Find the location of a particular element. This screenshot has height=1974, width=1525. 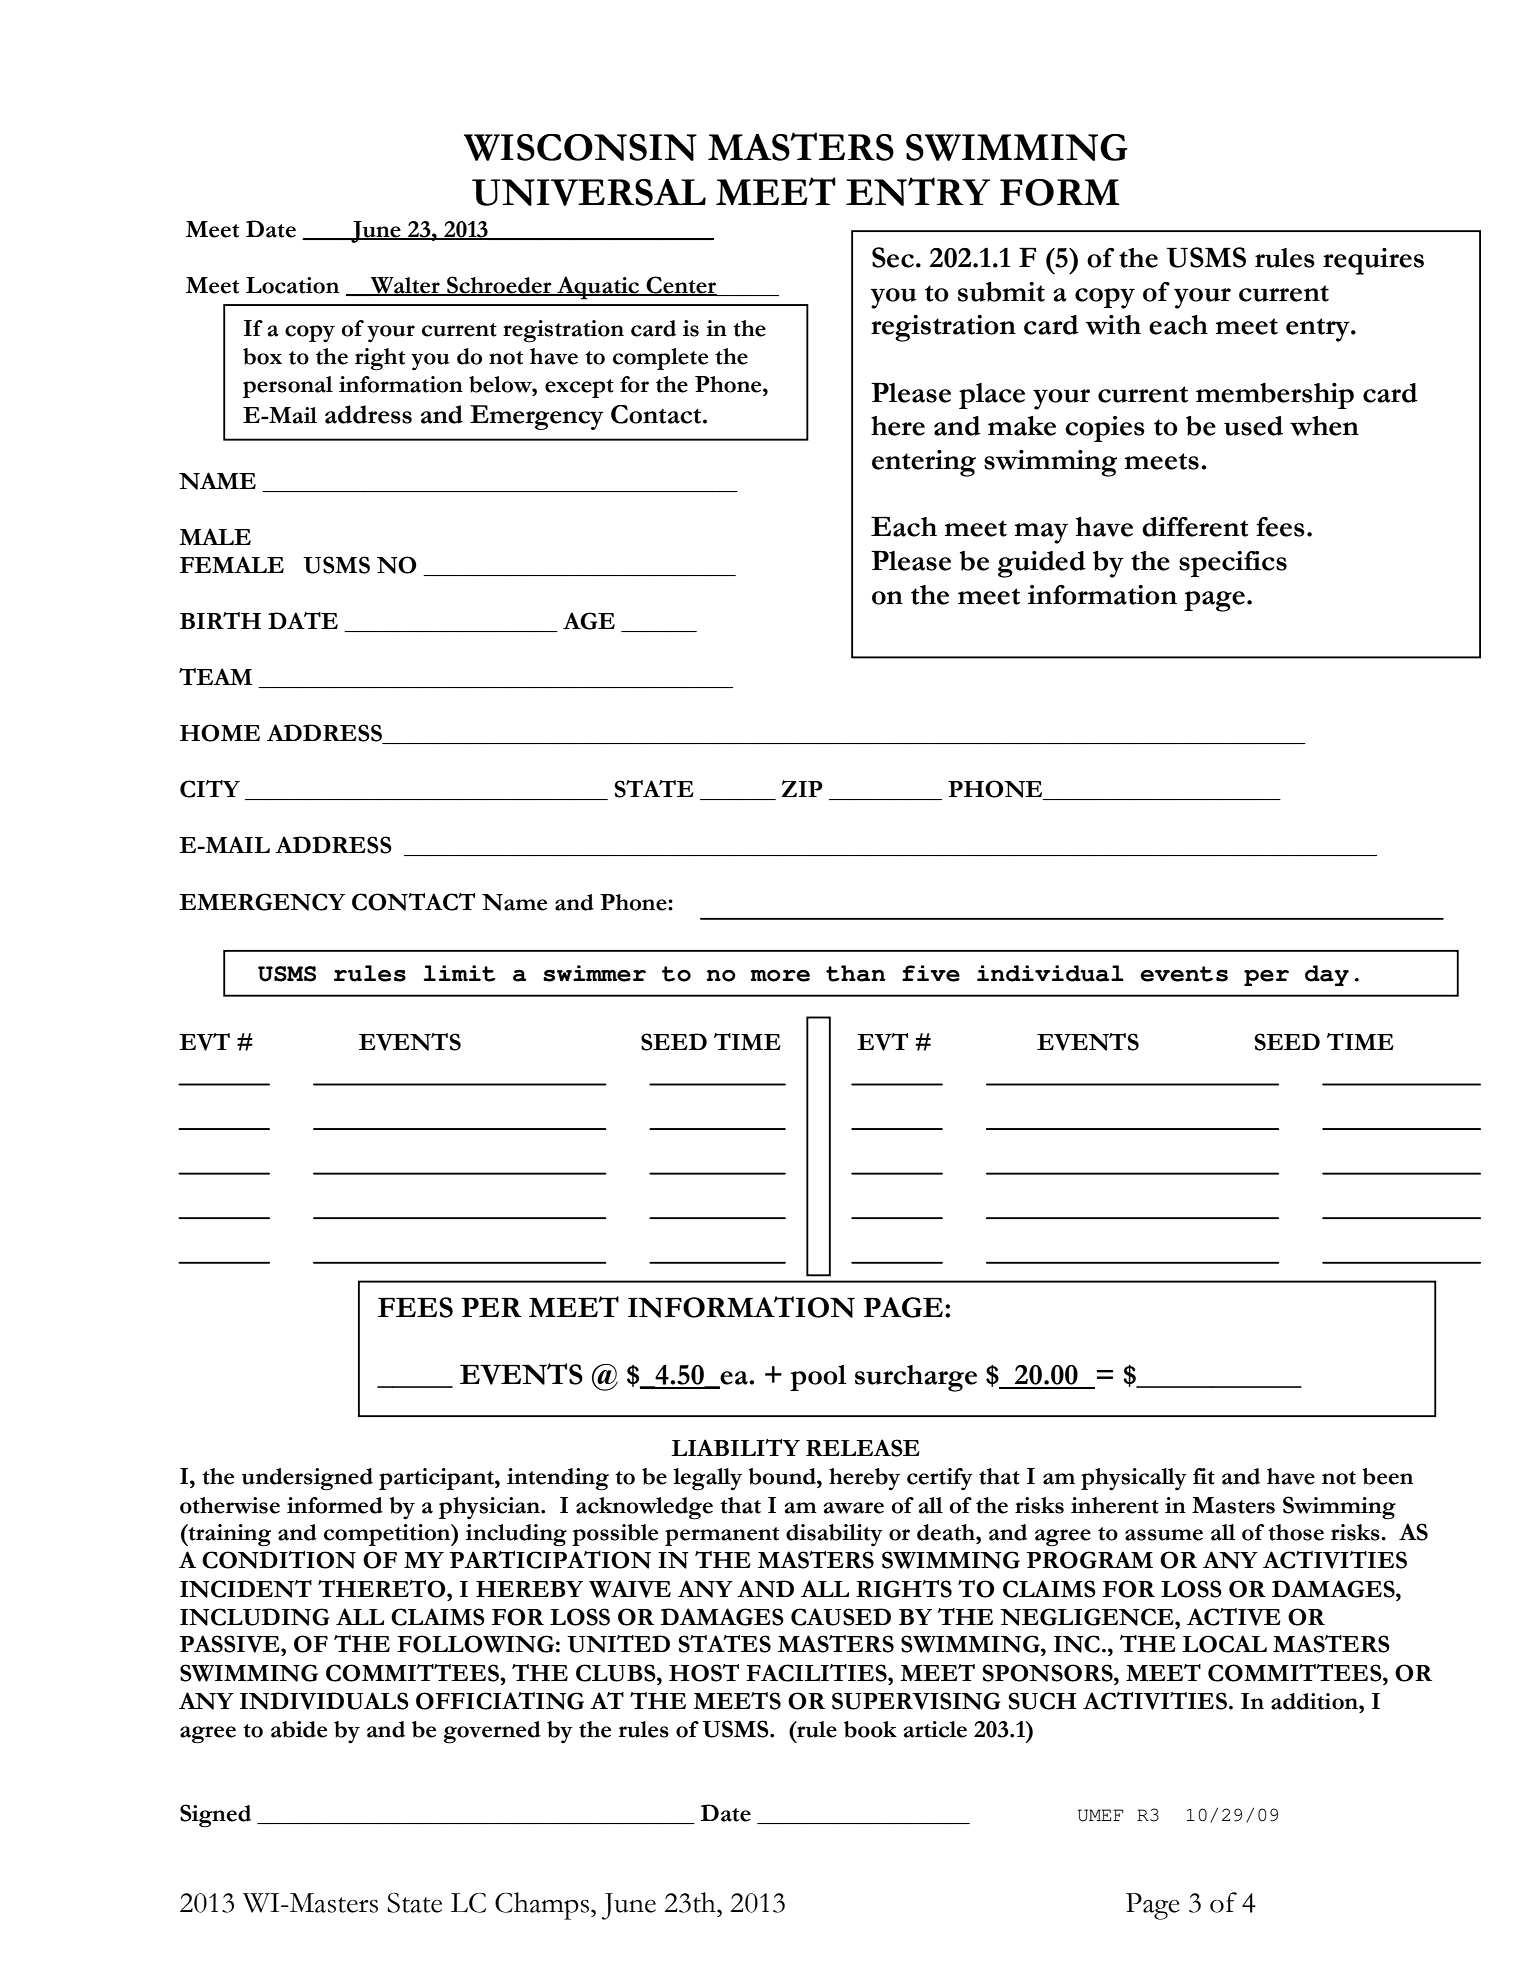

specifics is located at coordinates (1233, 564).
